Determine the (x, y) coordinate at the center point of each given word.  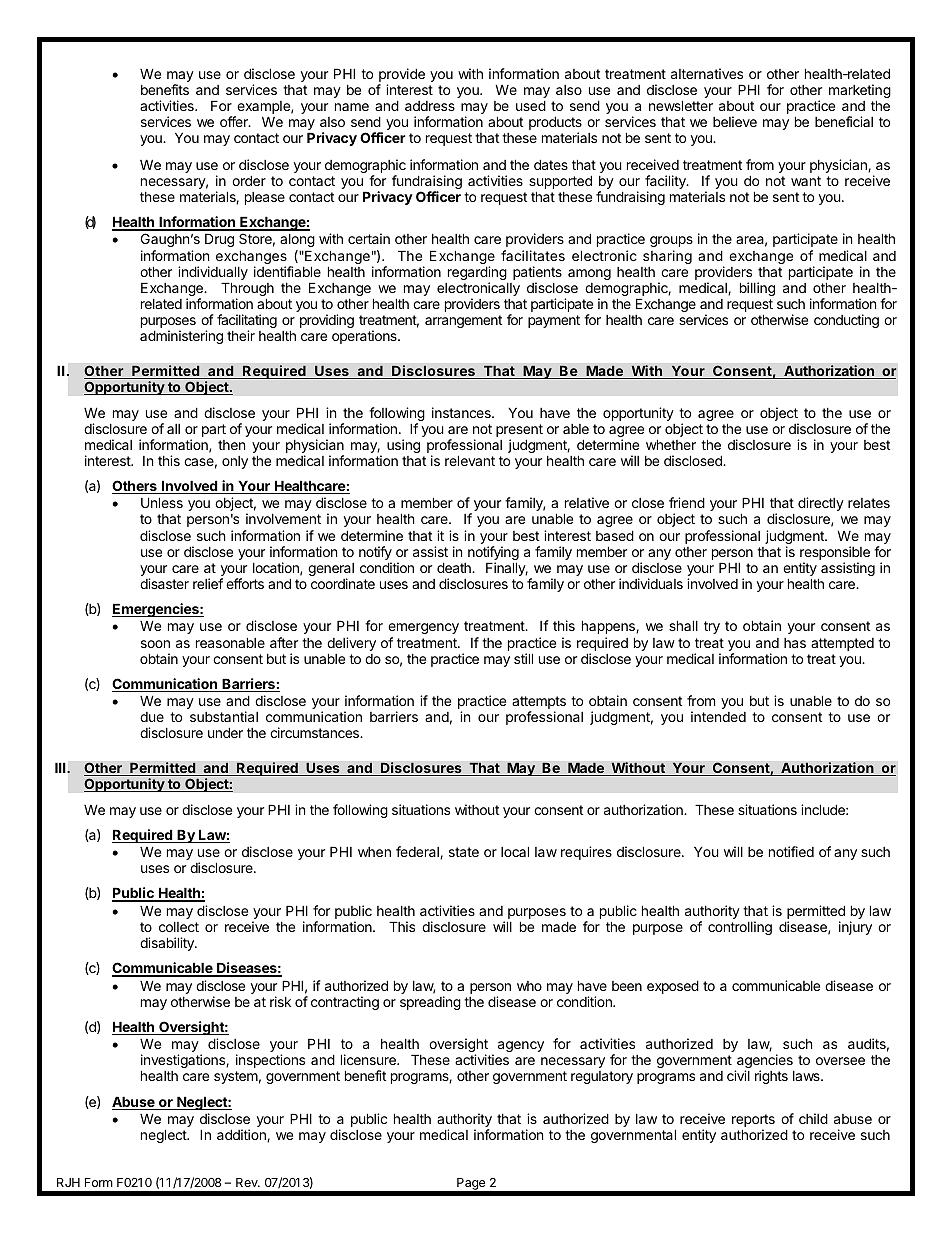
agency (521, 1046)
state (464, 852)
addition (242, 1135)
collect (179, 927)
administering (181, 337)
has (795, 643)
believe (735, 121)
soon (155, 644)
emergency (423, 628)
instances (462, 412)
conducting (846, 321)
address (430, 106)
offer (235, 121)
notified (791, 851)
